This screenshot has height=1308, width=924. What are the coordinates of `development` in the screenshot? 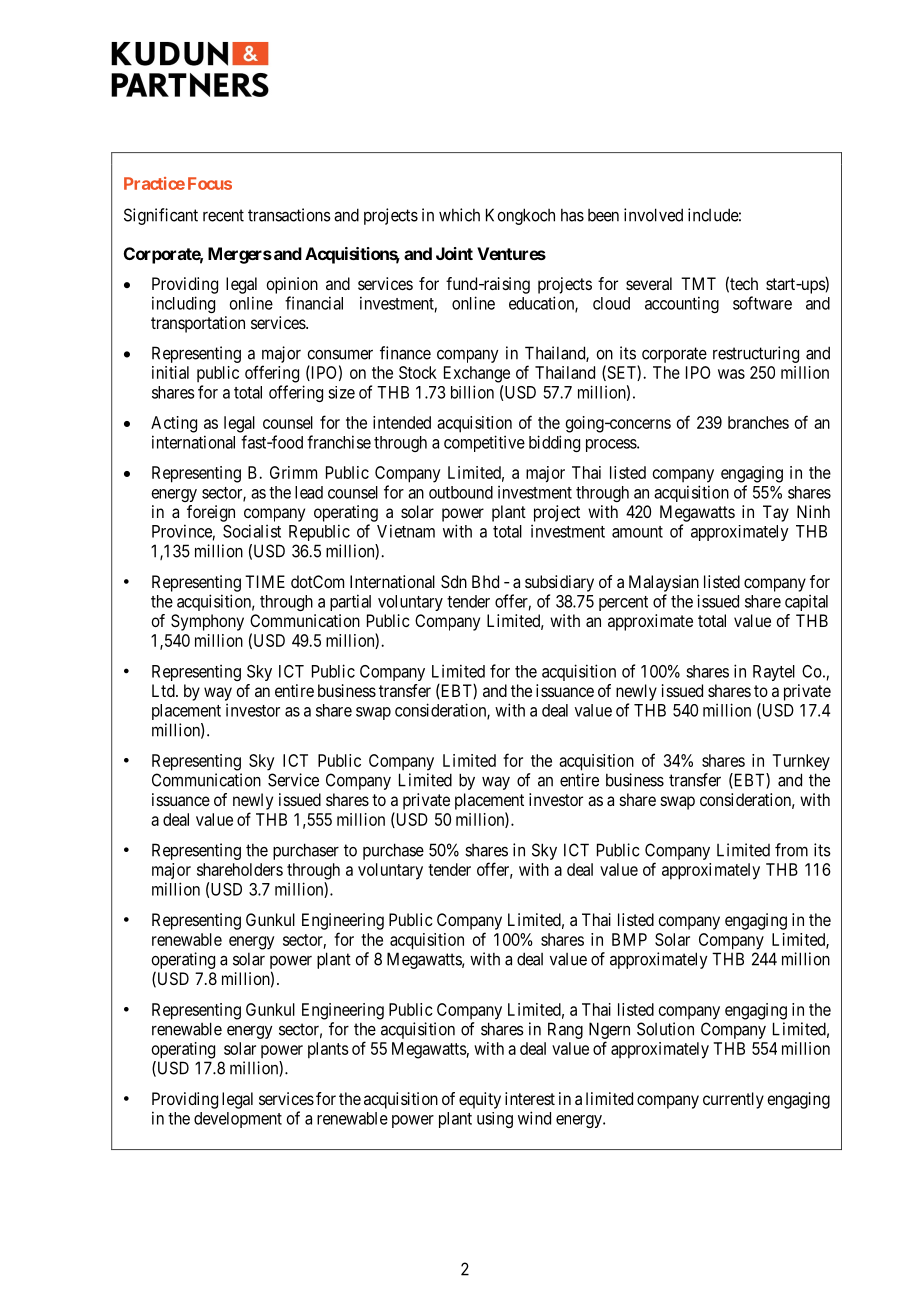 It's located at (238, 1120).
